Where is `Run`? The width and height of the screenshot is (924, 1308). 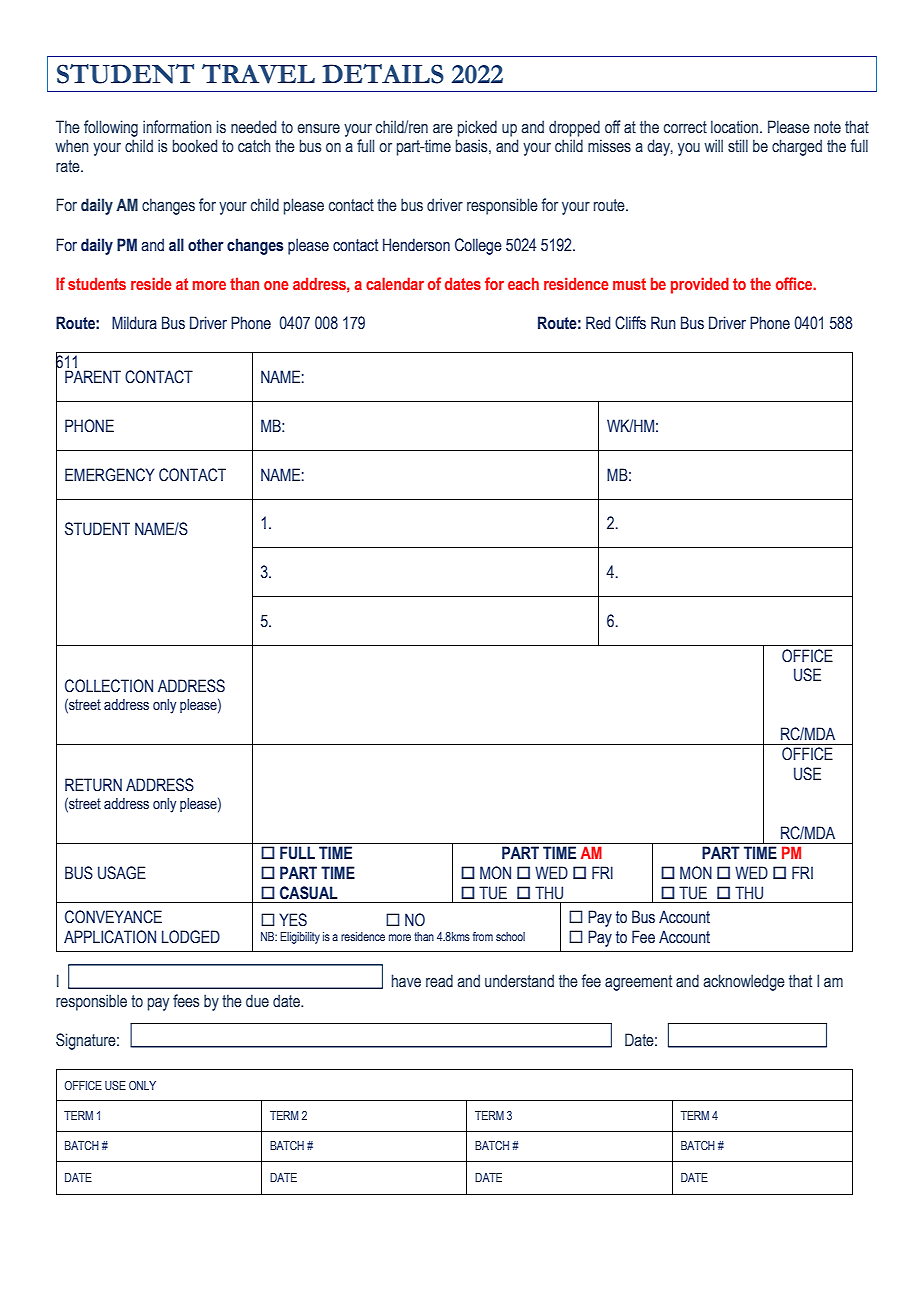 Run is located at coordinates (663, 323).
